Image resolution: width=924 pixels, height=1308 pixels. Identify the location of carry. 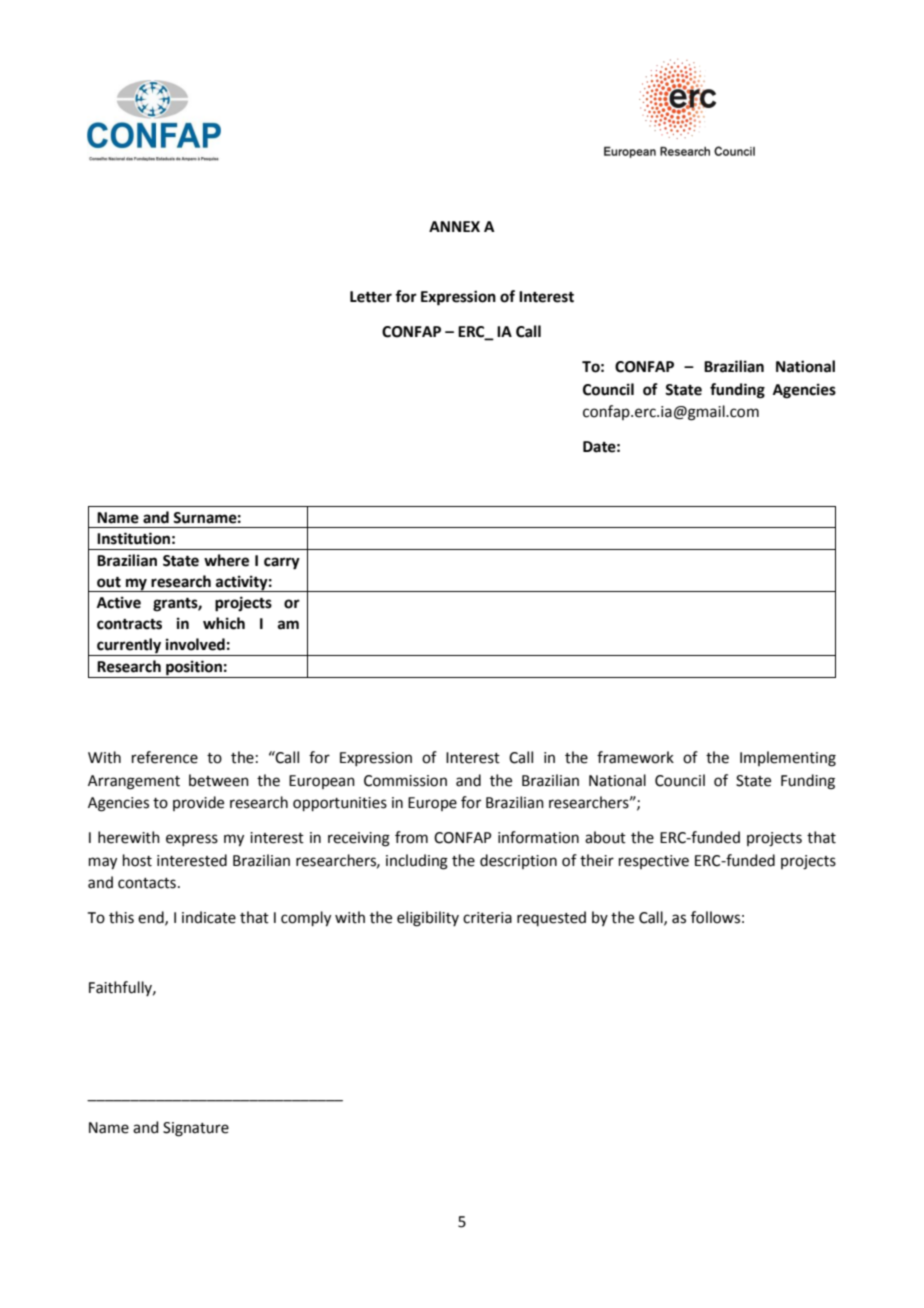
(282, 563).
